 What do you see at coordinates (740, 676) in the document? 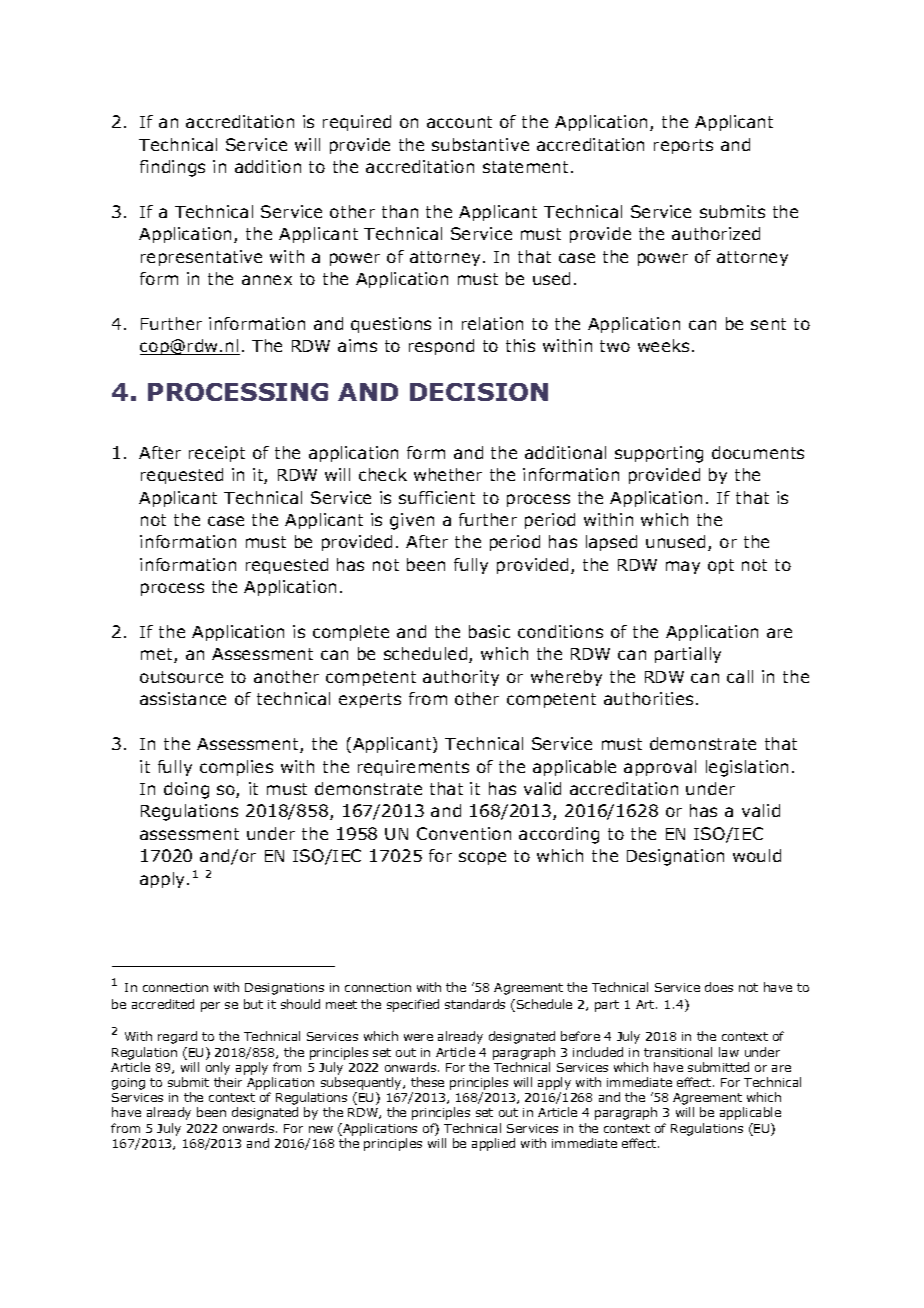
I see `call` at bounding box center [740, 676].
